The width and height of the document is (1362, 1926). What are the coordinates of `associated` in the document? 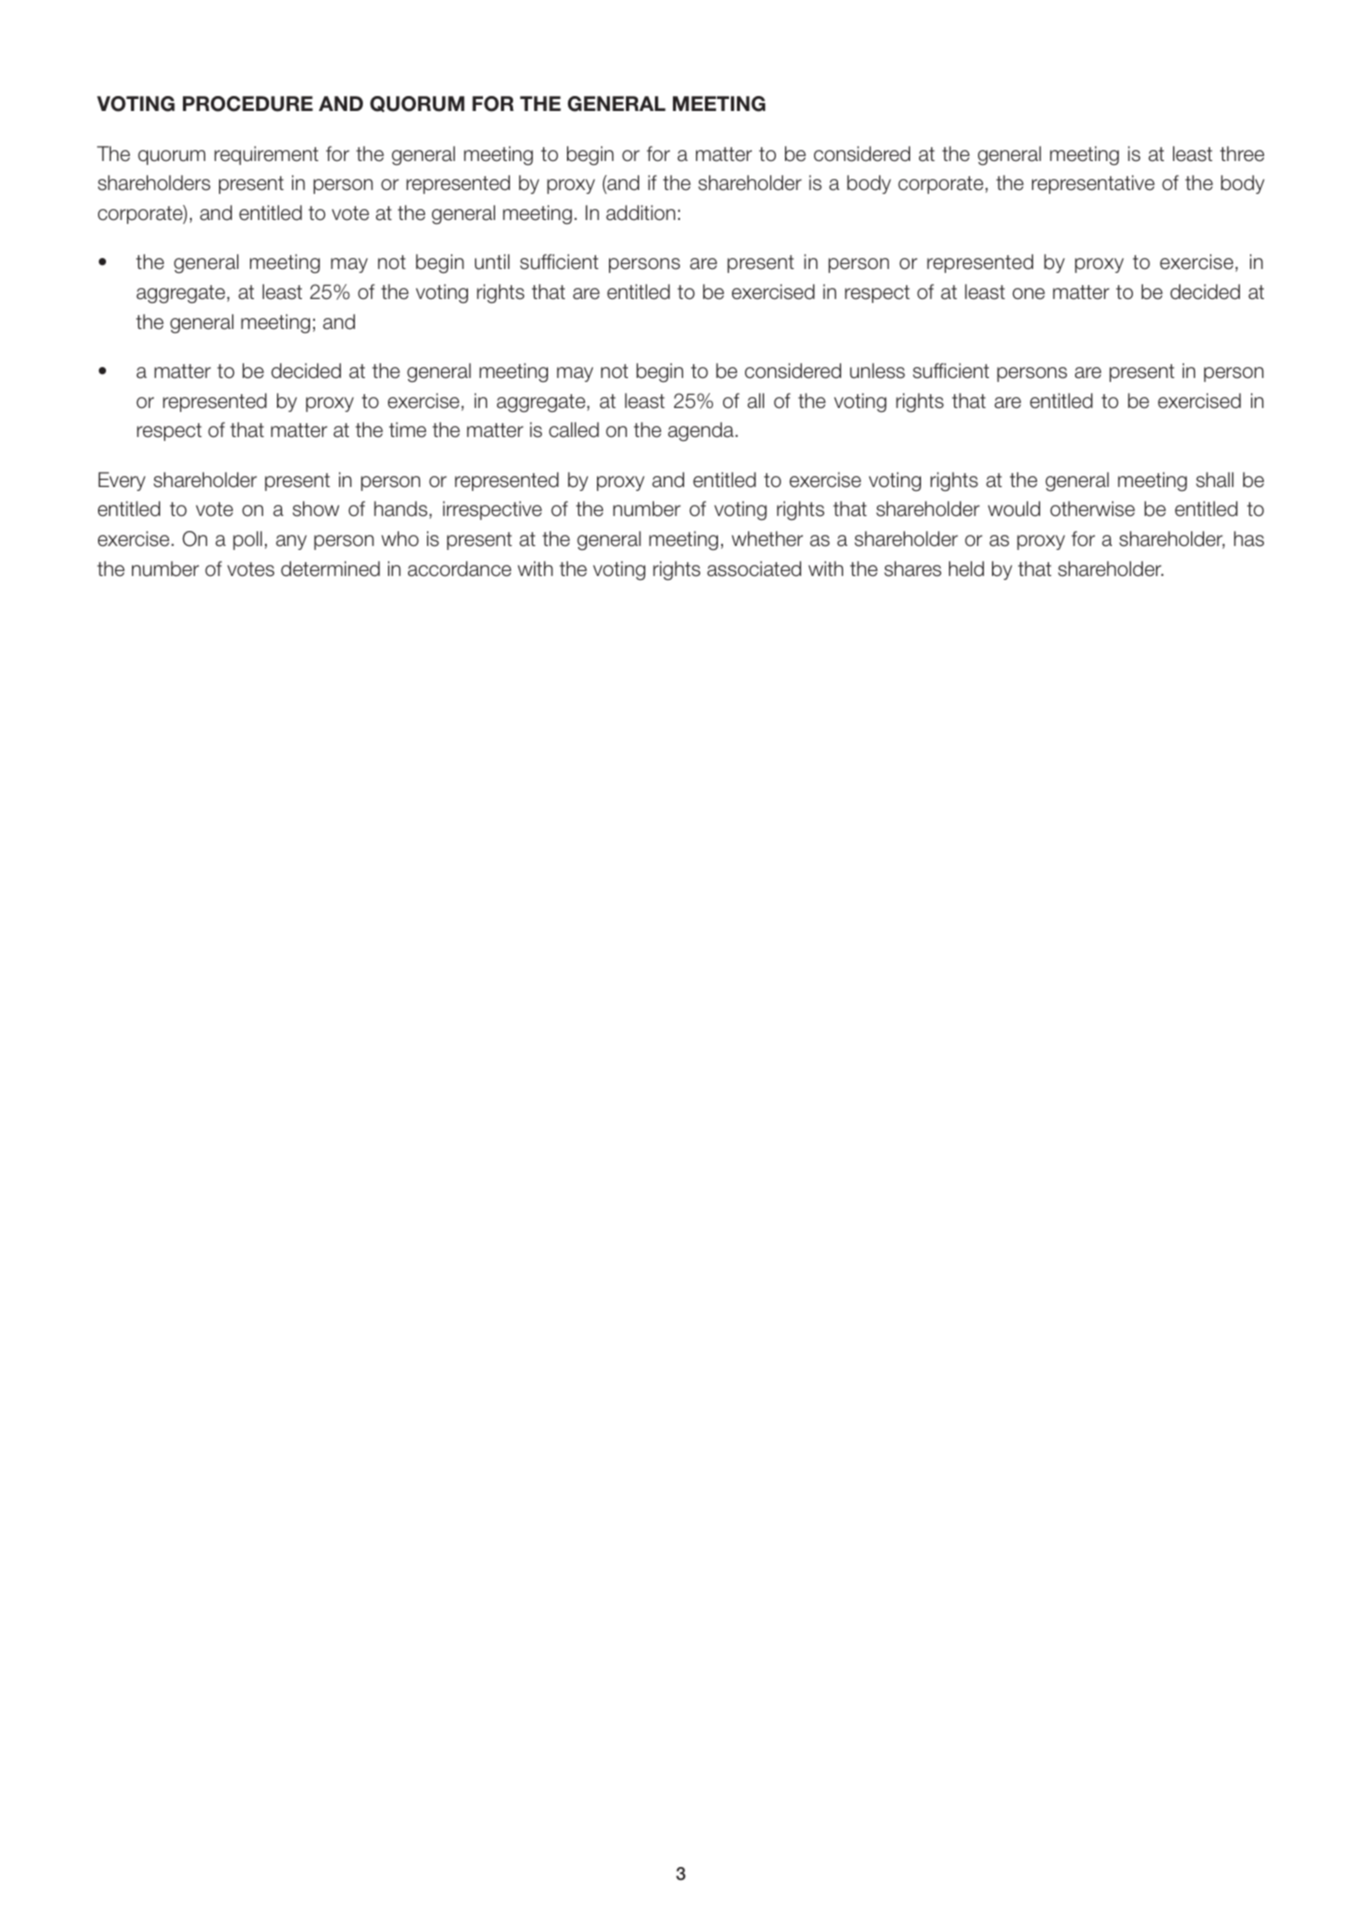 It's located at (754, 569).
